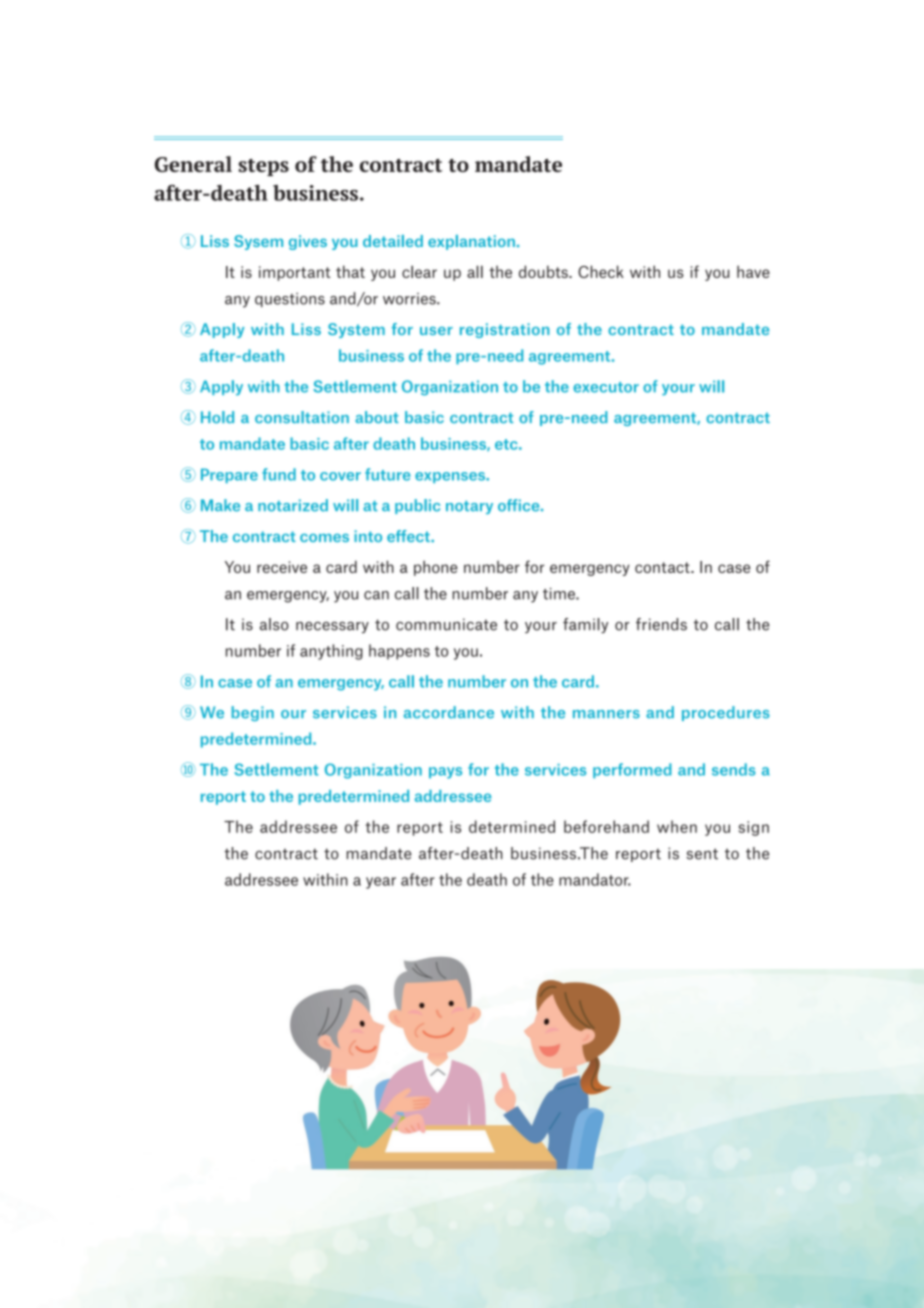  What do you see at coordinates (726, 713) in the image?
I see `procedures` at bounding box center [726, 713].
